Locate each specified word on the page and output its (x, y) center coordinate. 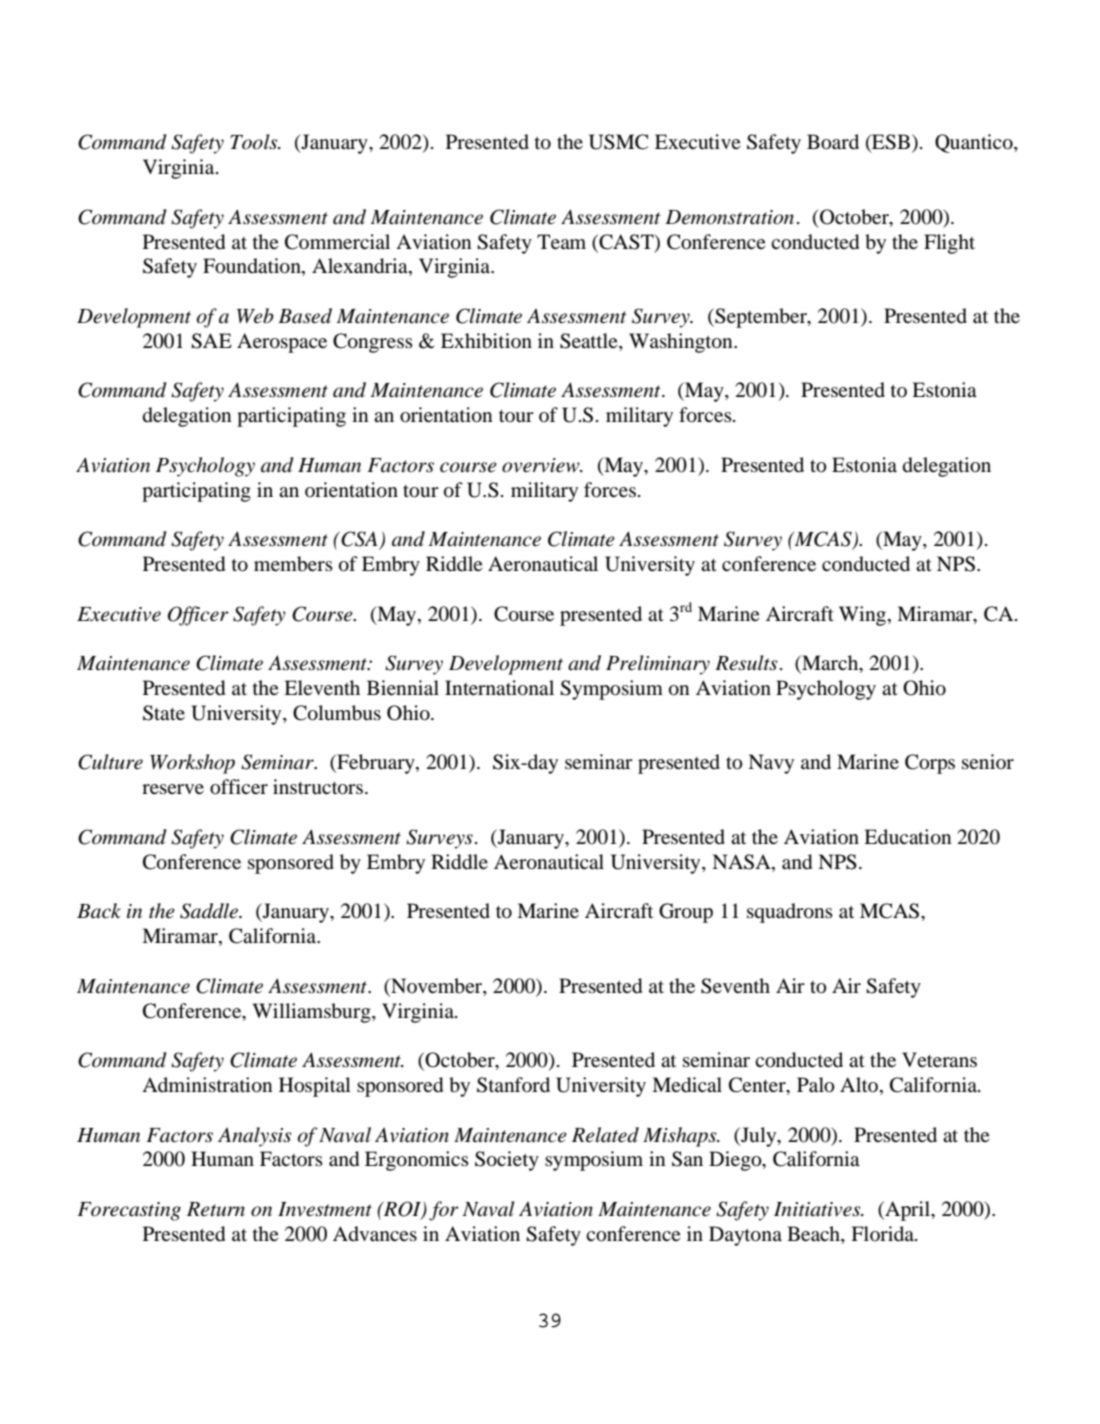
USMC (618, 142)
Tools (255, 142)
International (499, 688)
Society (507, 1161)
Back (99, 911)
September (761, 318)
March (830, 664)
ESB (890, 143)
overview (542, 465)
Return (216, 1209)
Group (686, 913)
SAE (211, 341)
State (164, 713)
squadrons (790, 913)
